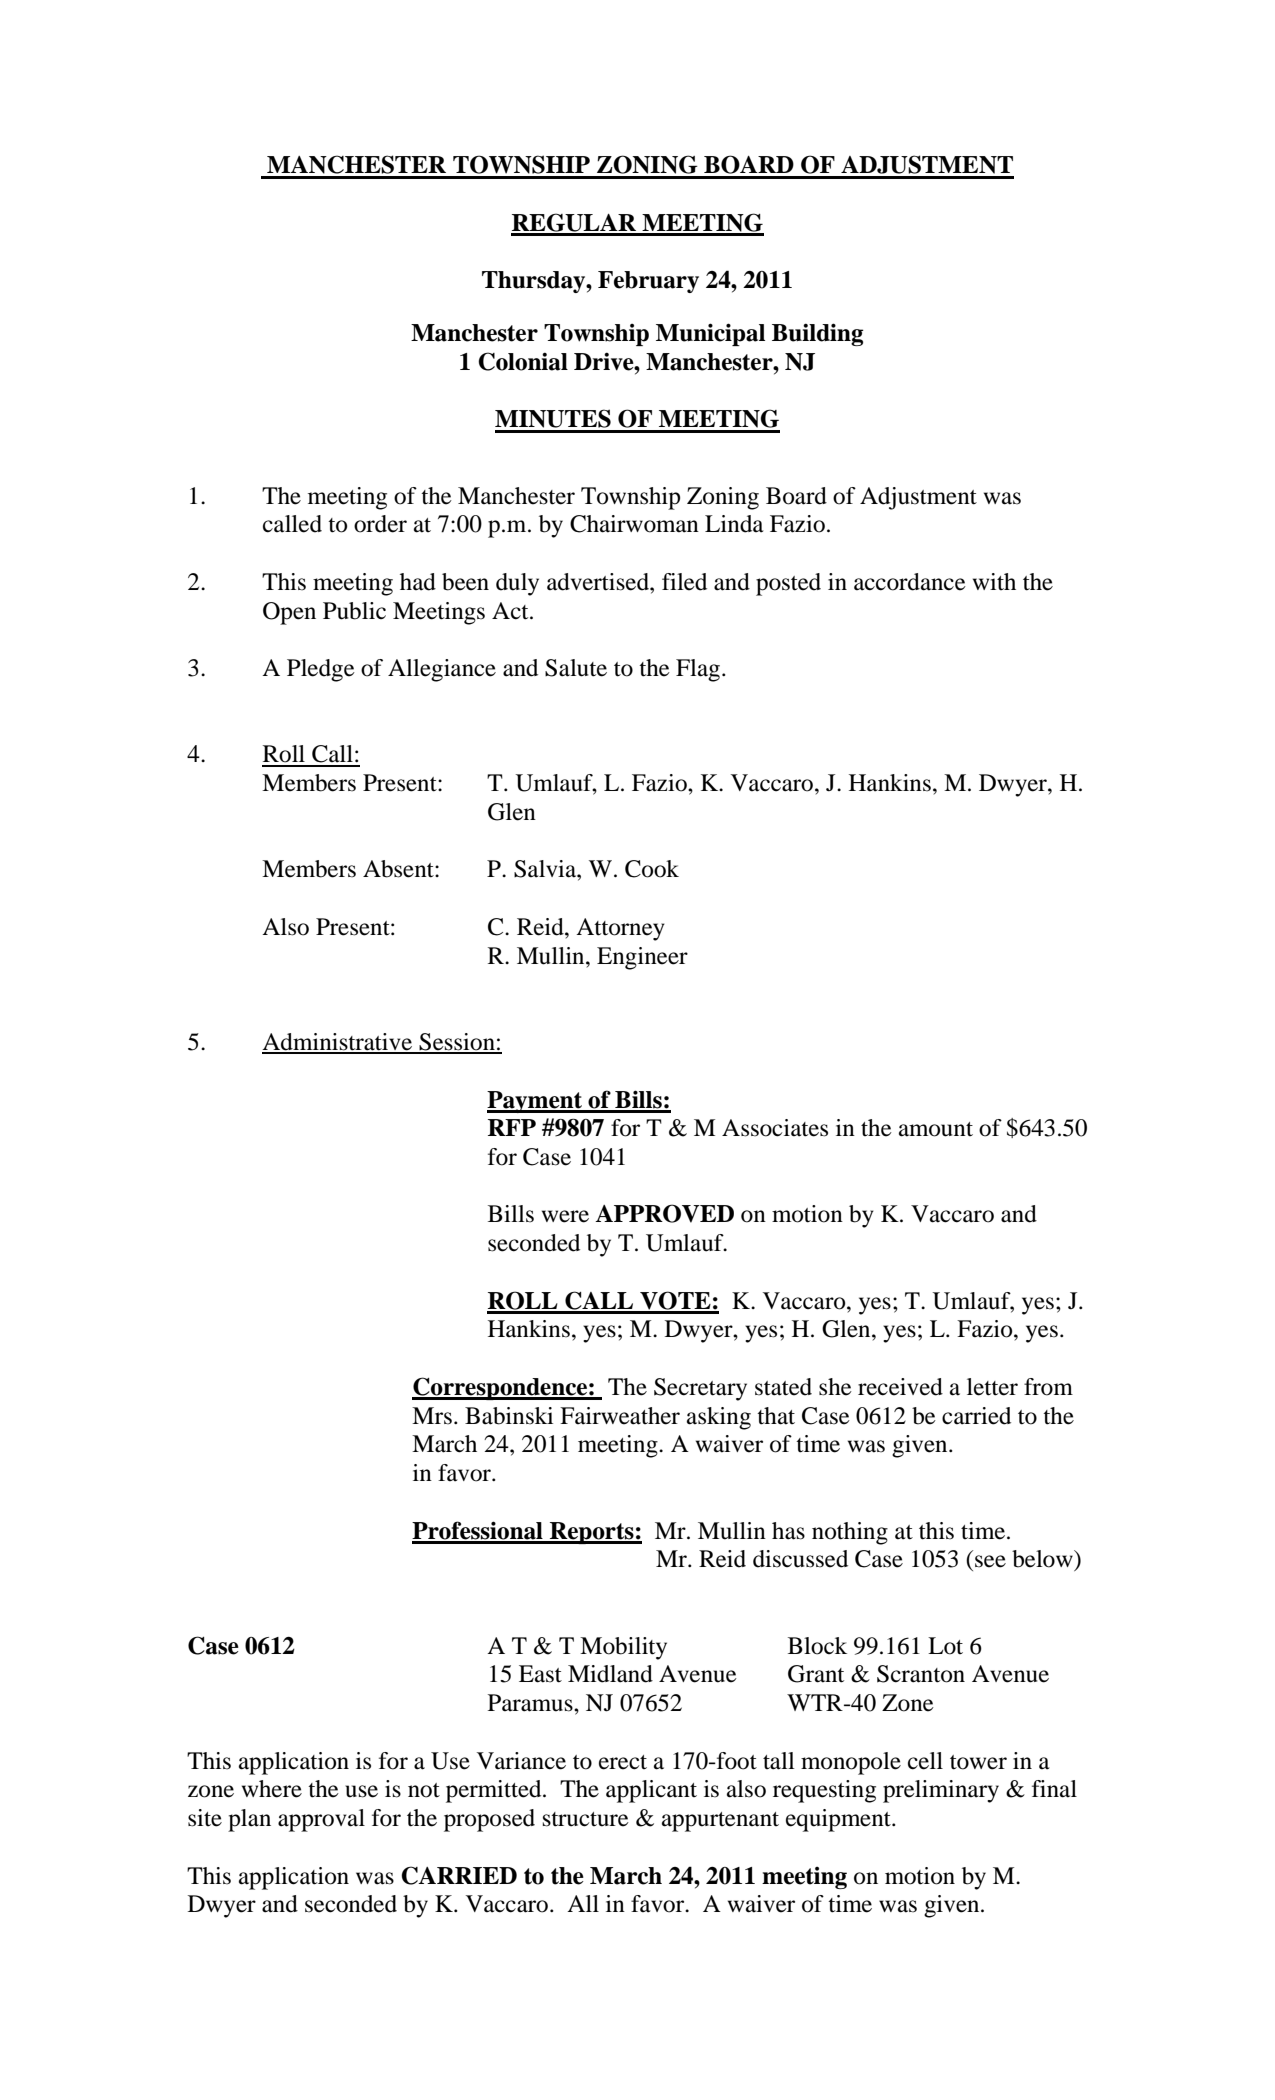 Image resolution: width=1275 pixels, height=2100 pixels. Describe the element at coordinates (523, 361) in the page. I see `Colonial` at that location.
